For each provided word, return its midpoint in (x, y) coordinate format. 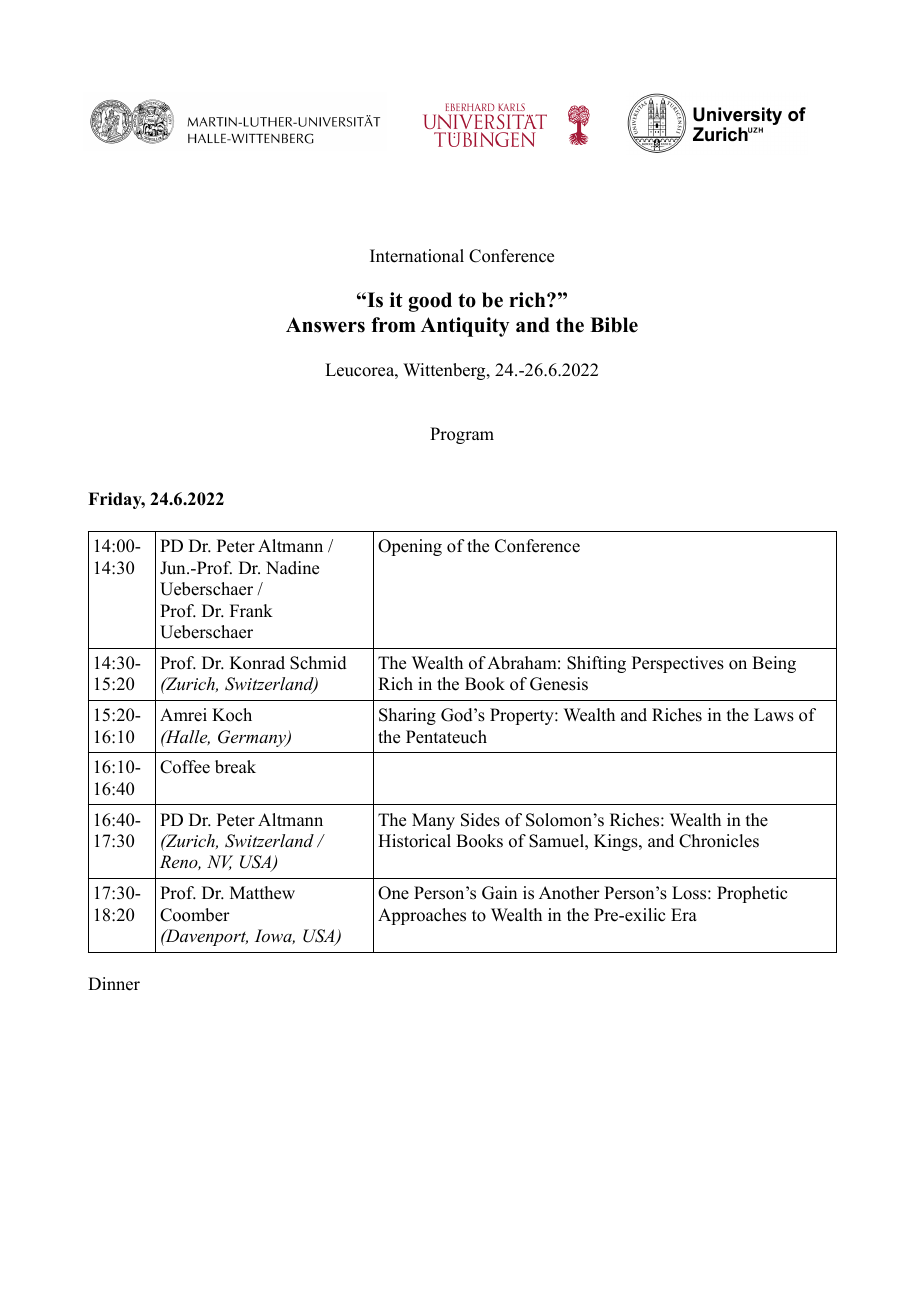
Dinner (114, 984)
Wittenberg (445, 371)
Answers (325, 325)
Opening (410, 547)
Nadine (292, 568)
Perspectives (678, 664)
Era (684, 914)
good (430, 302)
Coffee (185, 767)
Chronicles (719, 841)
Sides (480, 820)
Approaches (422, 916)
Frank (251, 610)
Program (462, 435)
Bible (614, 325)
